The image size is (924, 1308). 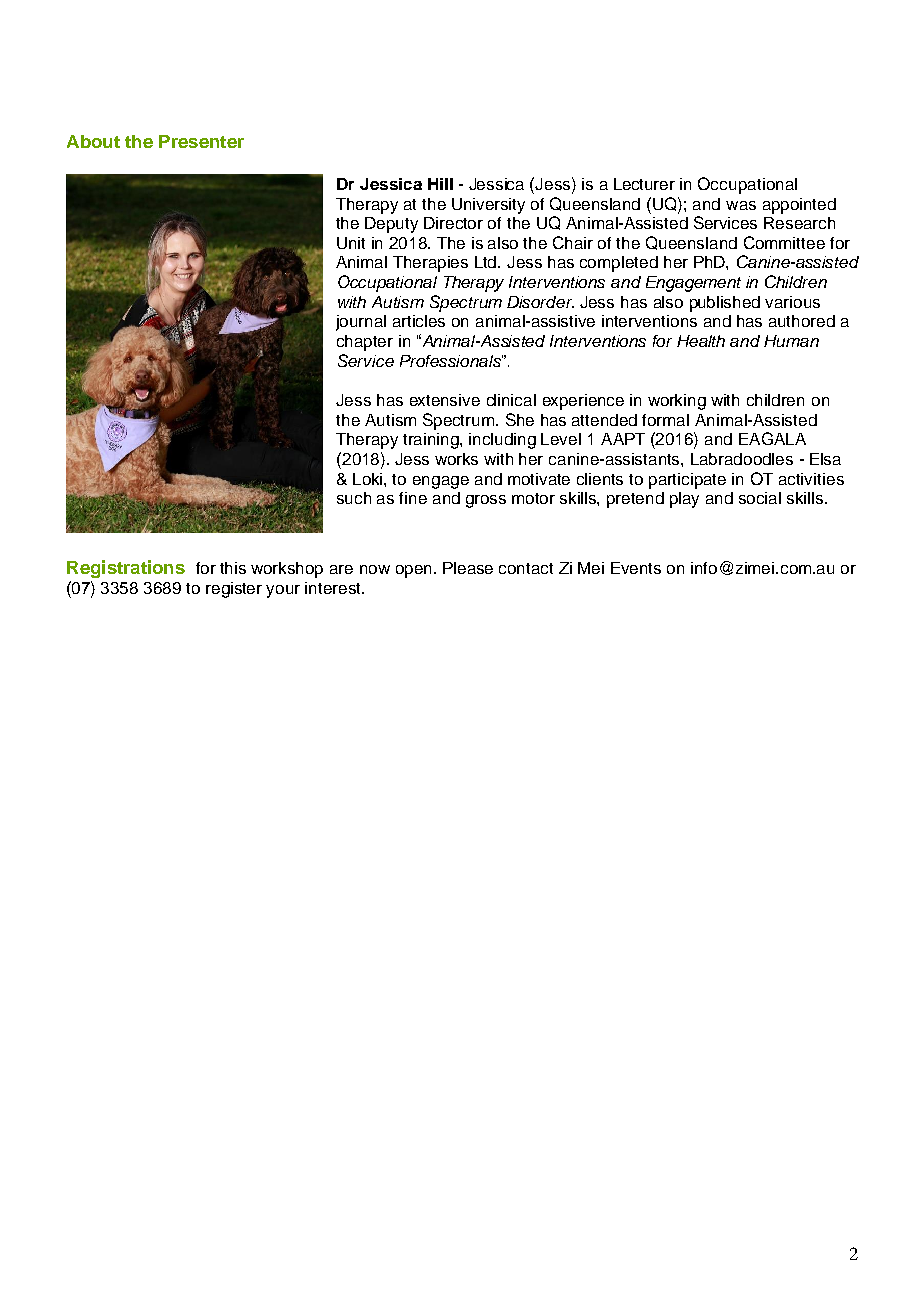 I want to click on Unit, so click(x=351, y=243).
